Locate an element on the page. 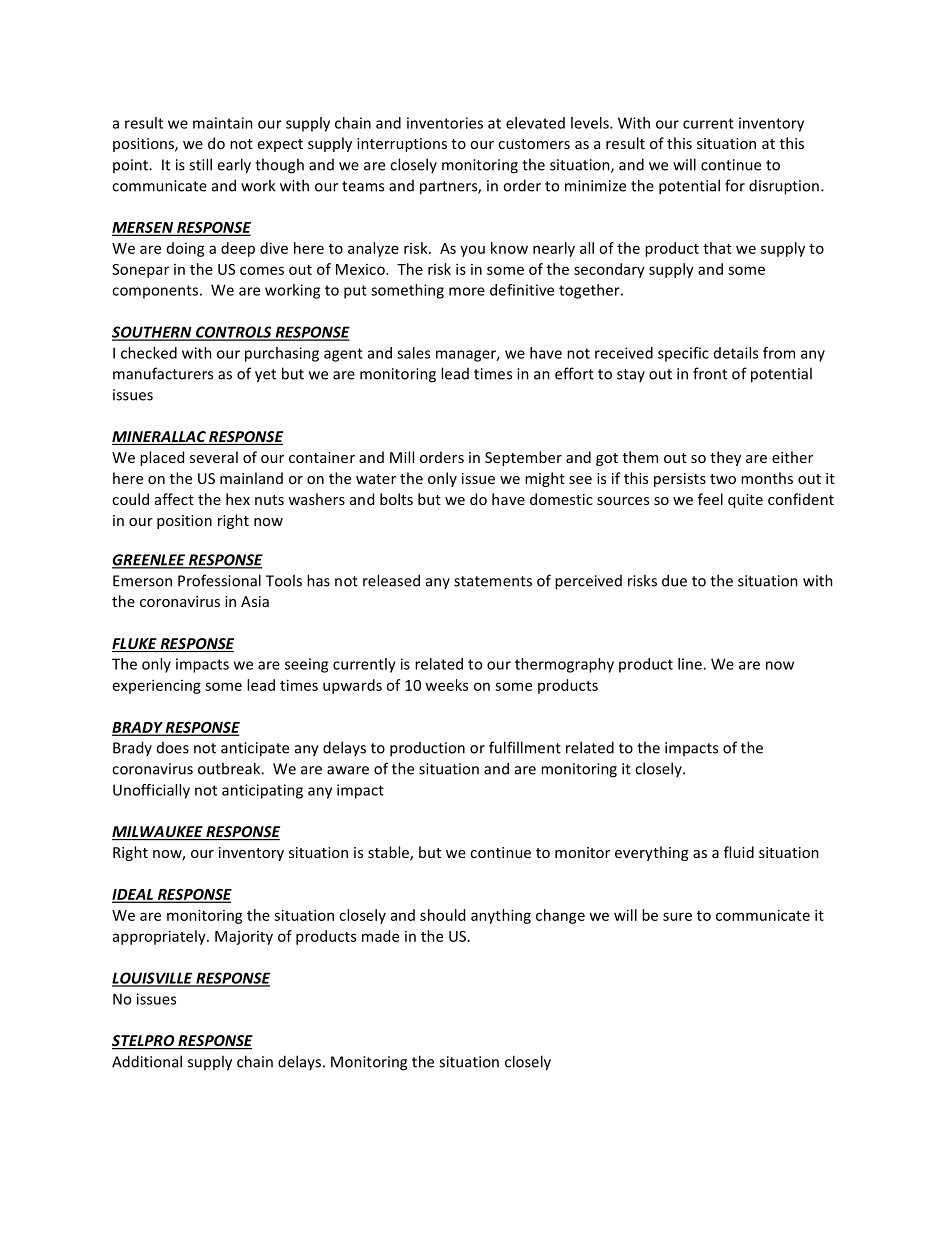 This document has height=1233, width=952. Professional is located at coordinates (219, 580).
